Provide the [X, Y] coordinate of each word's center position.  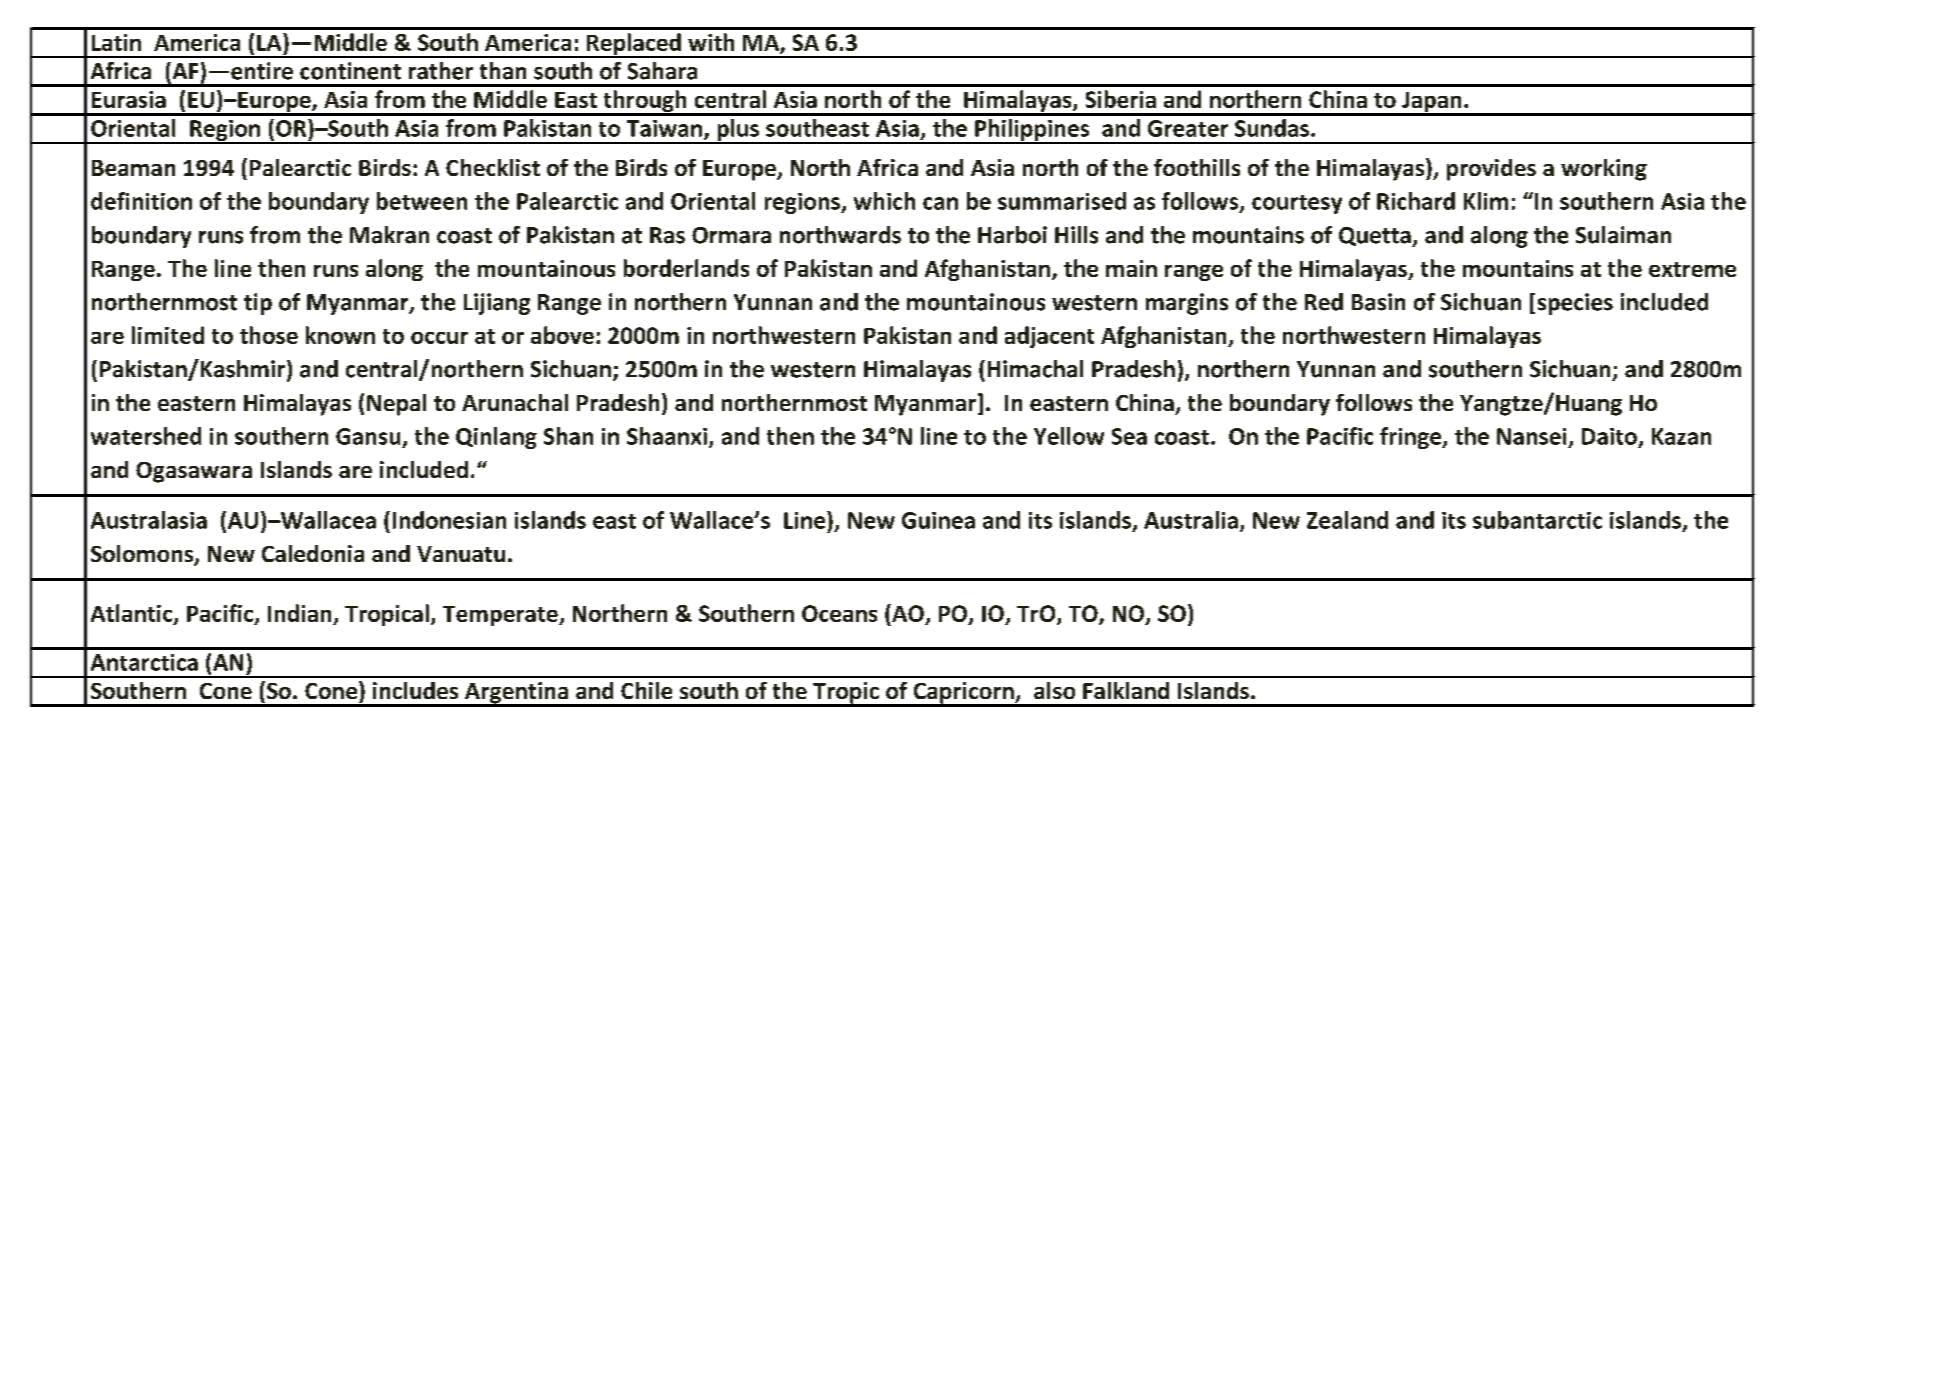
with [711, 42]
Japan [1432, 103]
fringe [1412, 438]
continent [350, 71]
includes [415, 690]
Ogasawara [194, 472]
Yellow [1069, 436]
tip [258, 304]
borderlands [686, 268]
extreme [1692, 269]
